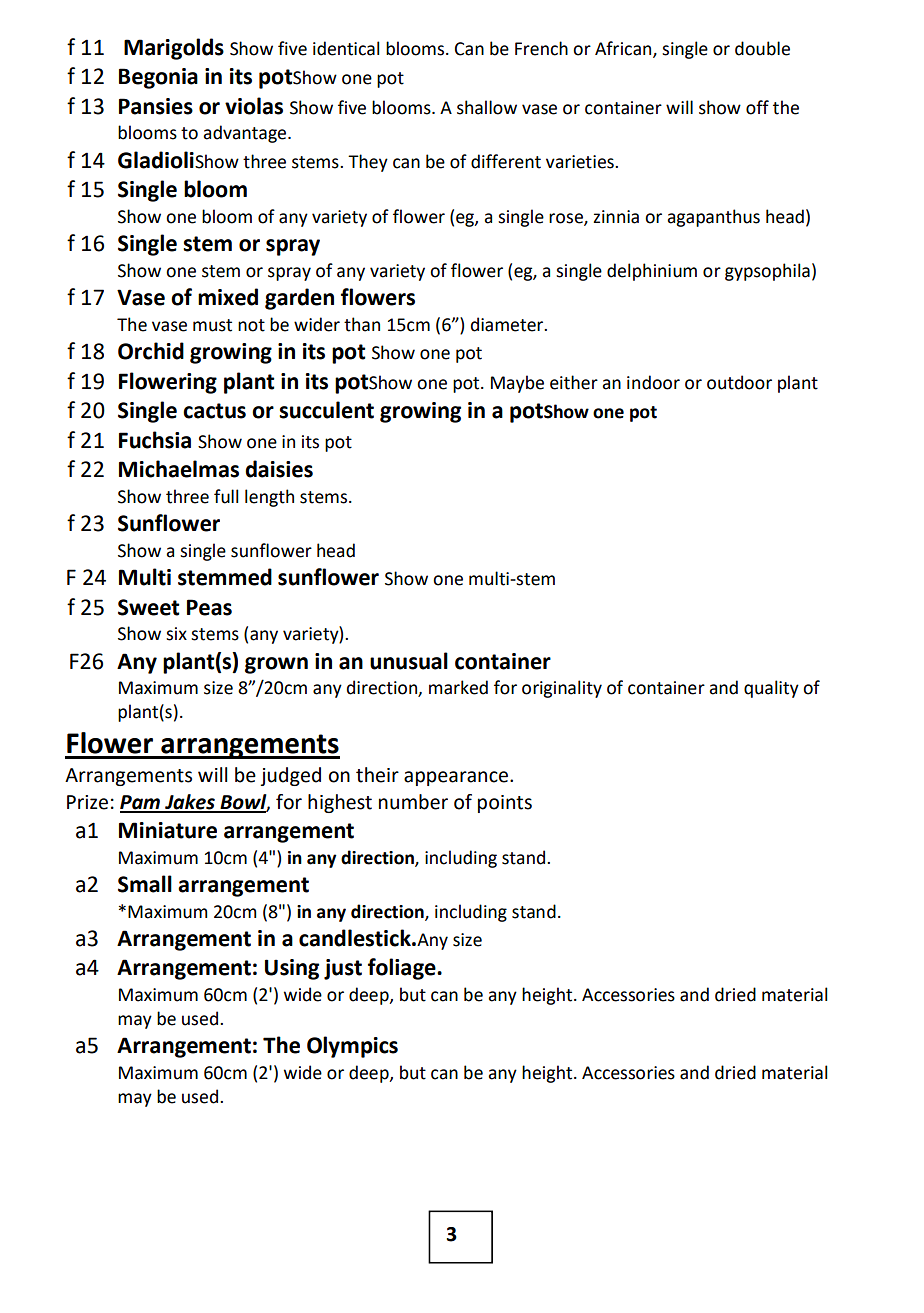 The width and height of the screenshot is (924, 1313). Describe the element at coordinates (487, 107) in the screenshot. I see `shallow` at that location.
